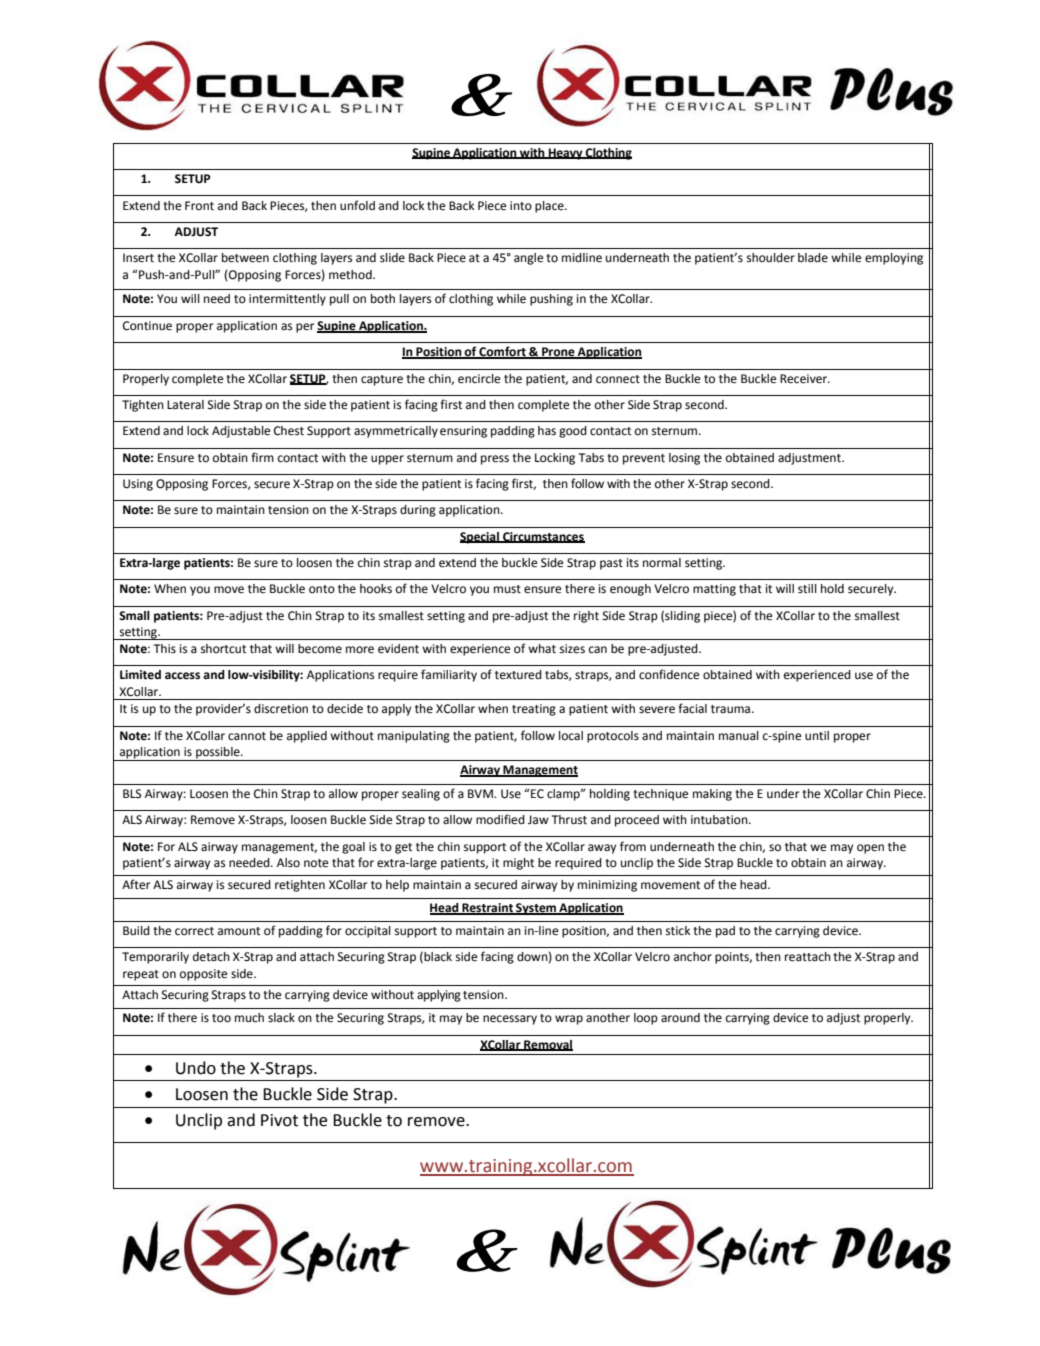  I want to click on Receiver, so click(804, 379).
